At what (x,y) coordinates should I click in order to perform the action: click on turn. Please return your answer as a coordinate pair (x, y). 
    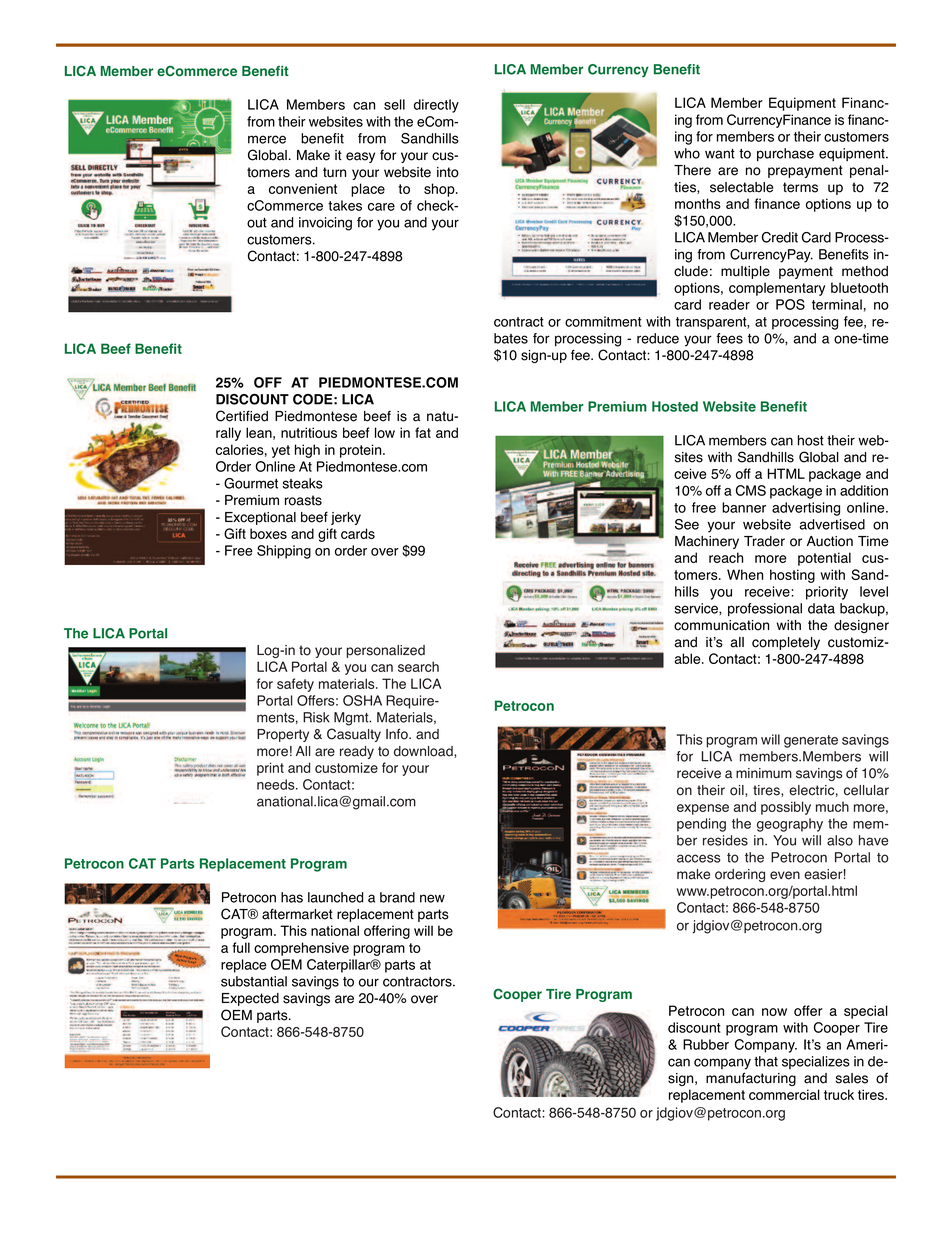
    Looking at the image, I should click on (334, 172).
